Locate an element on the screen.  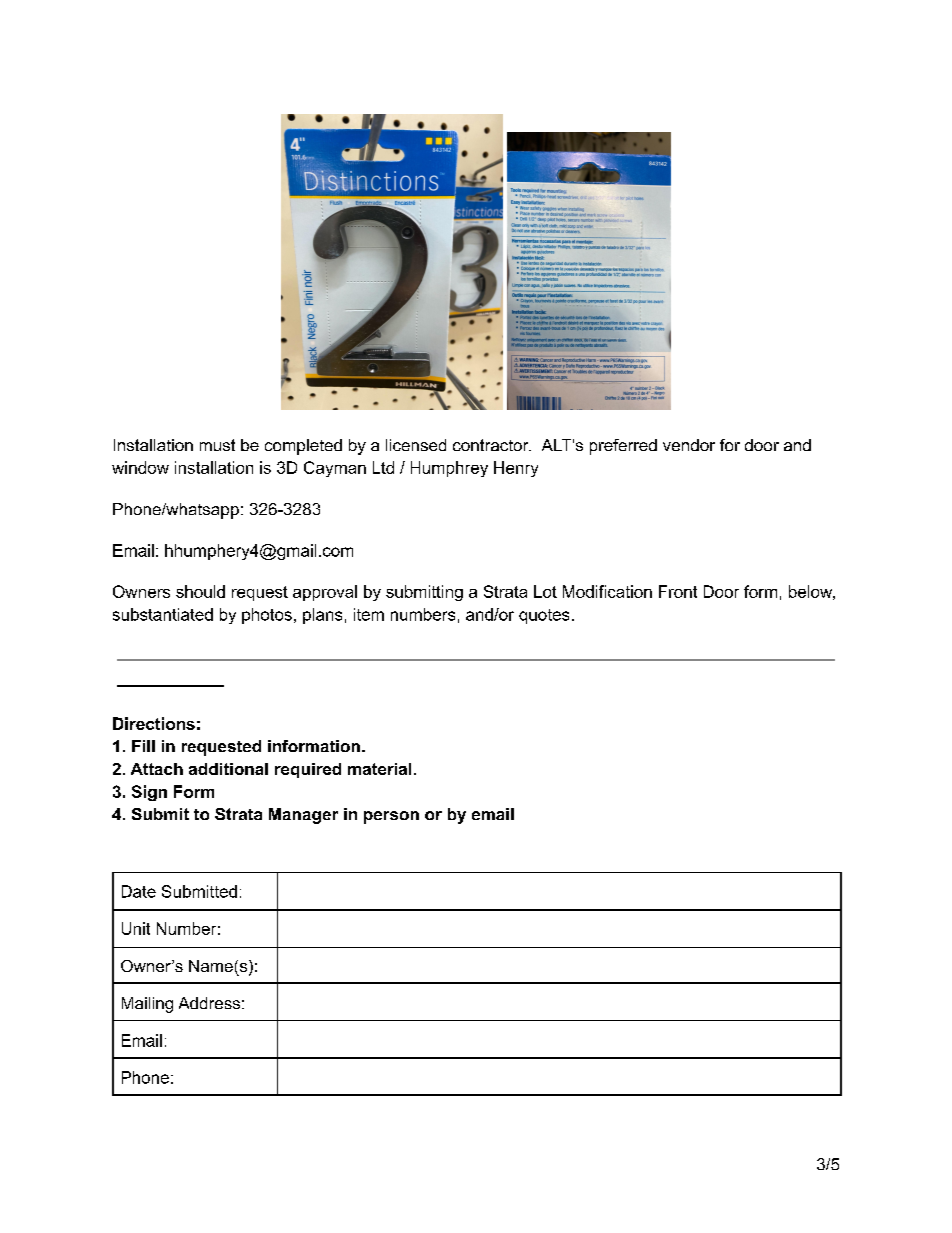
material is located at coordinates (379, 769).
